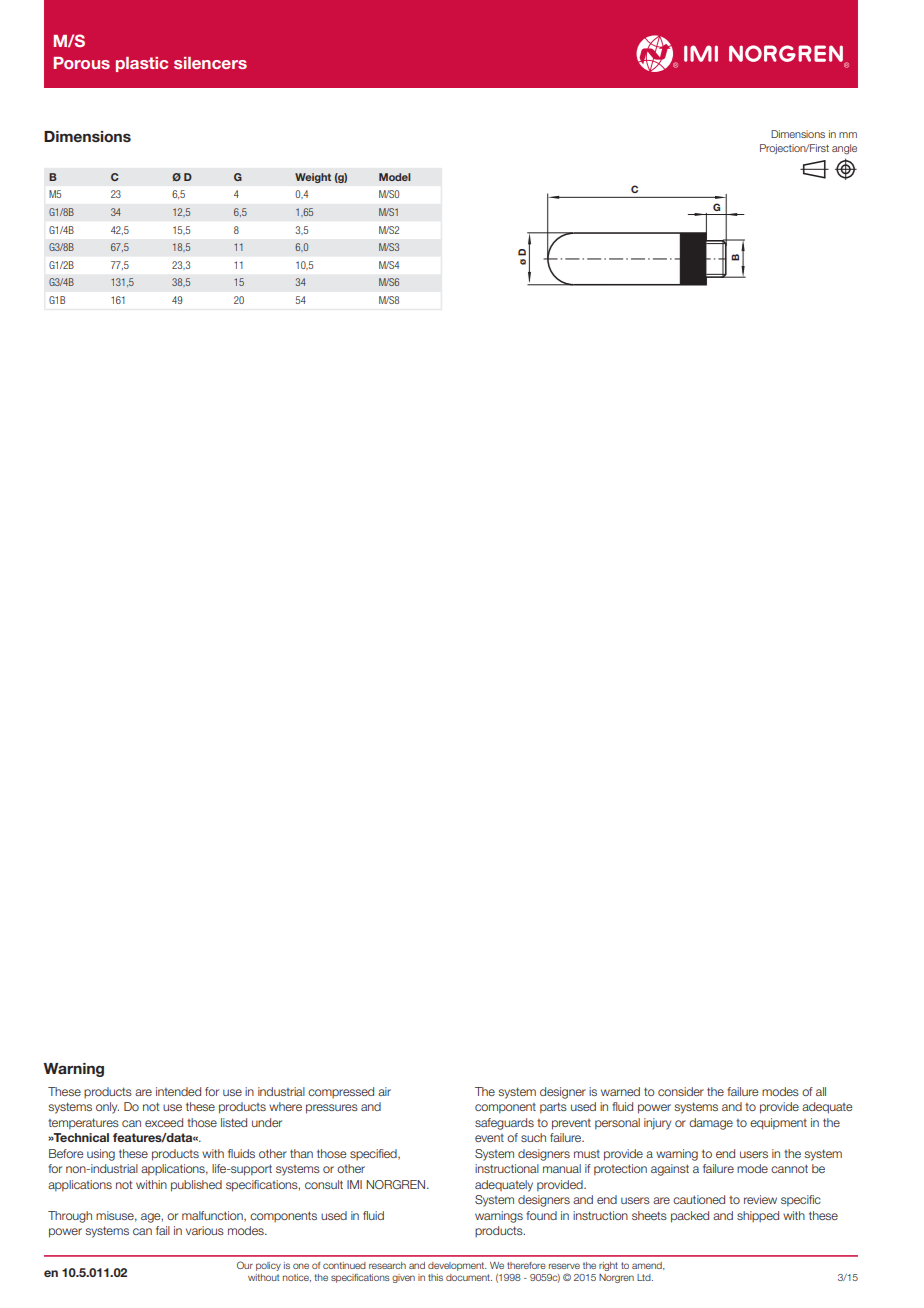 The image size is (924, 1308). I want to click on silencers, so click(210, 63).
